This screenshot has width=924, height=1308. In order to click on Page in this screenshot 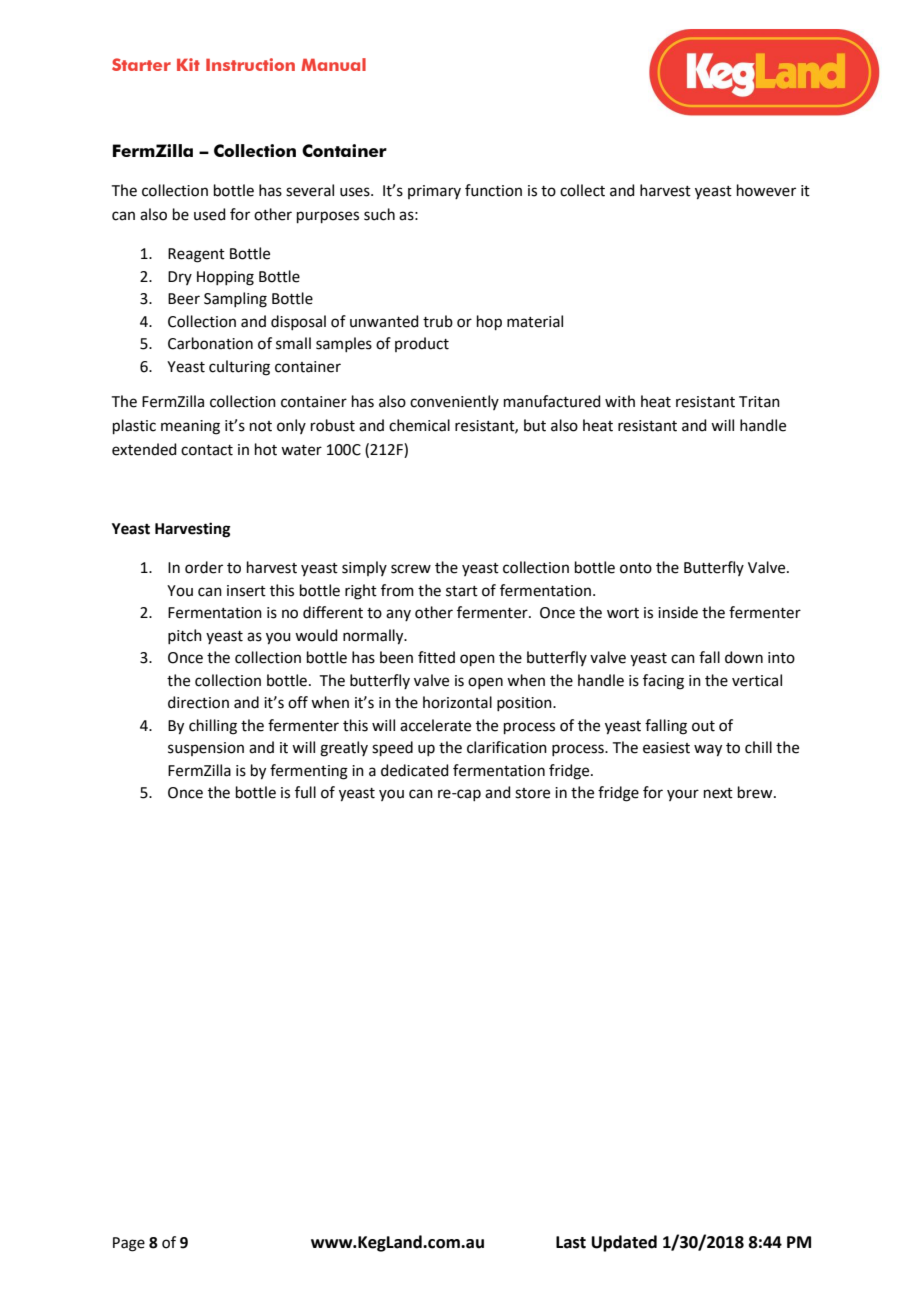, I will do `click(129, 1244)`.
